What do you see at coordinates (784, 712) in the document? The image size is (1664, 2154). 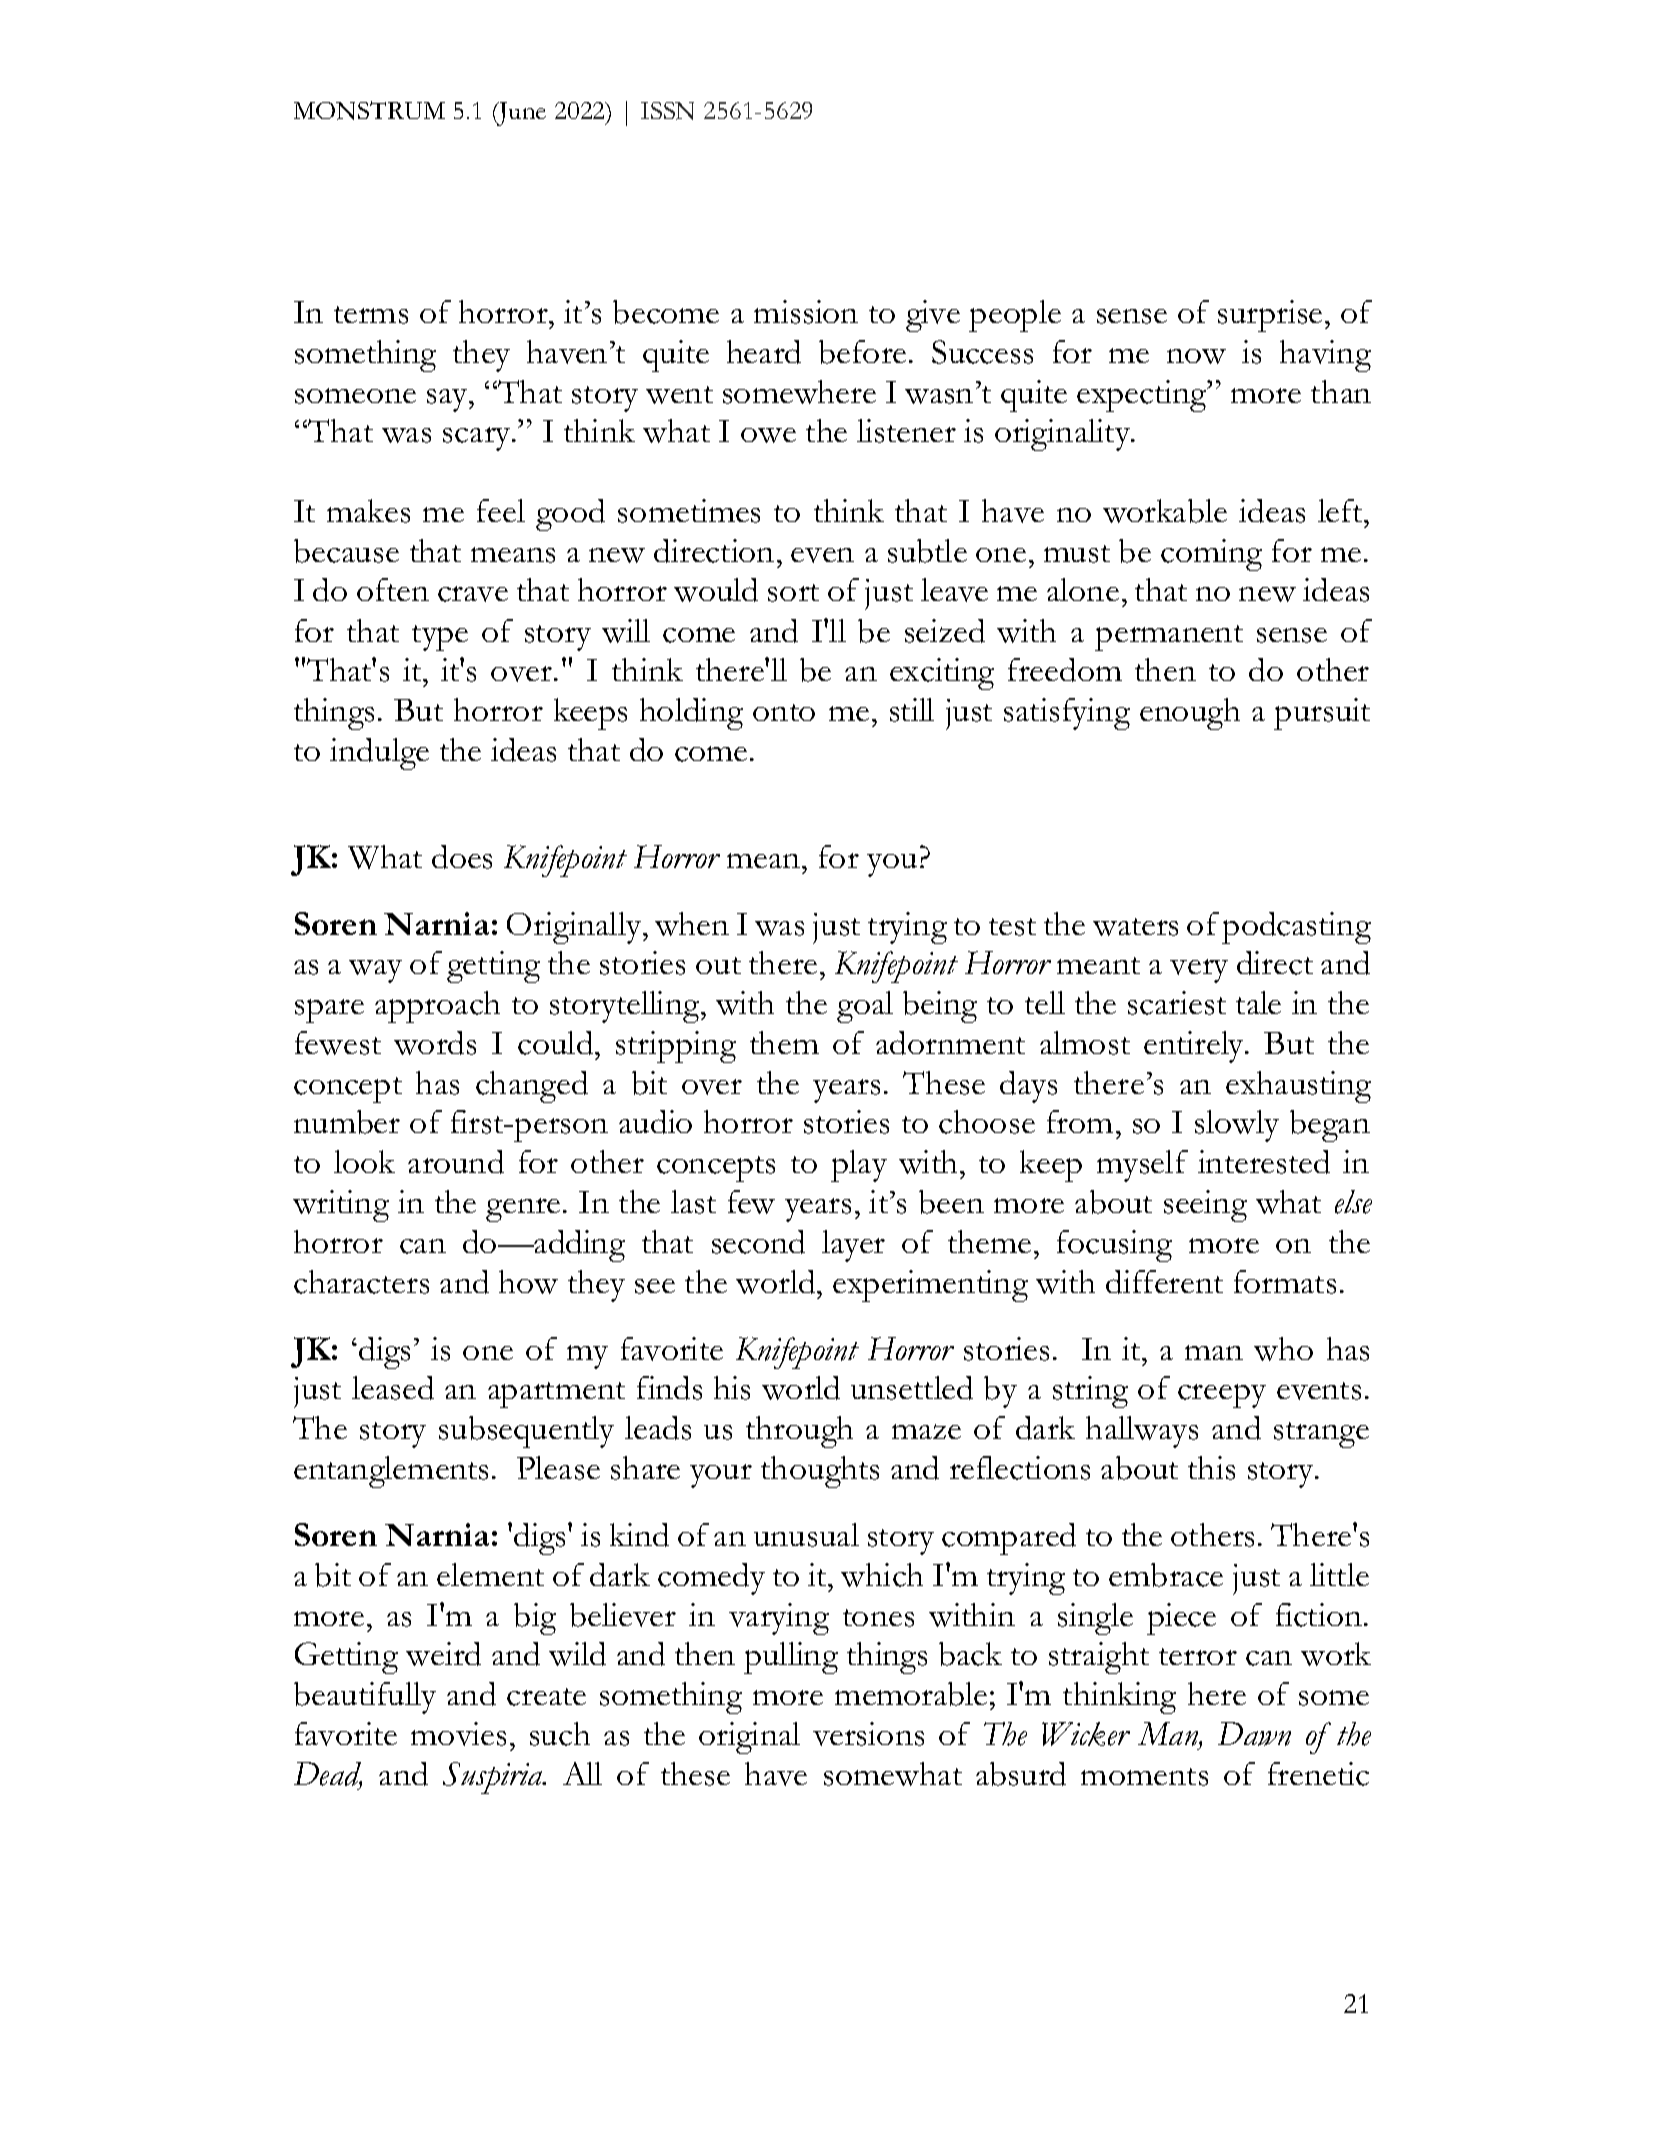 I see `onto` at bounding box center [784, 712].
